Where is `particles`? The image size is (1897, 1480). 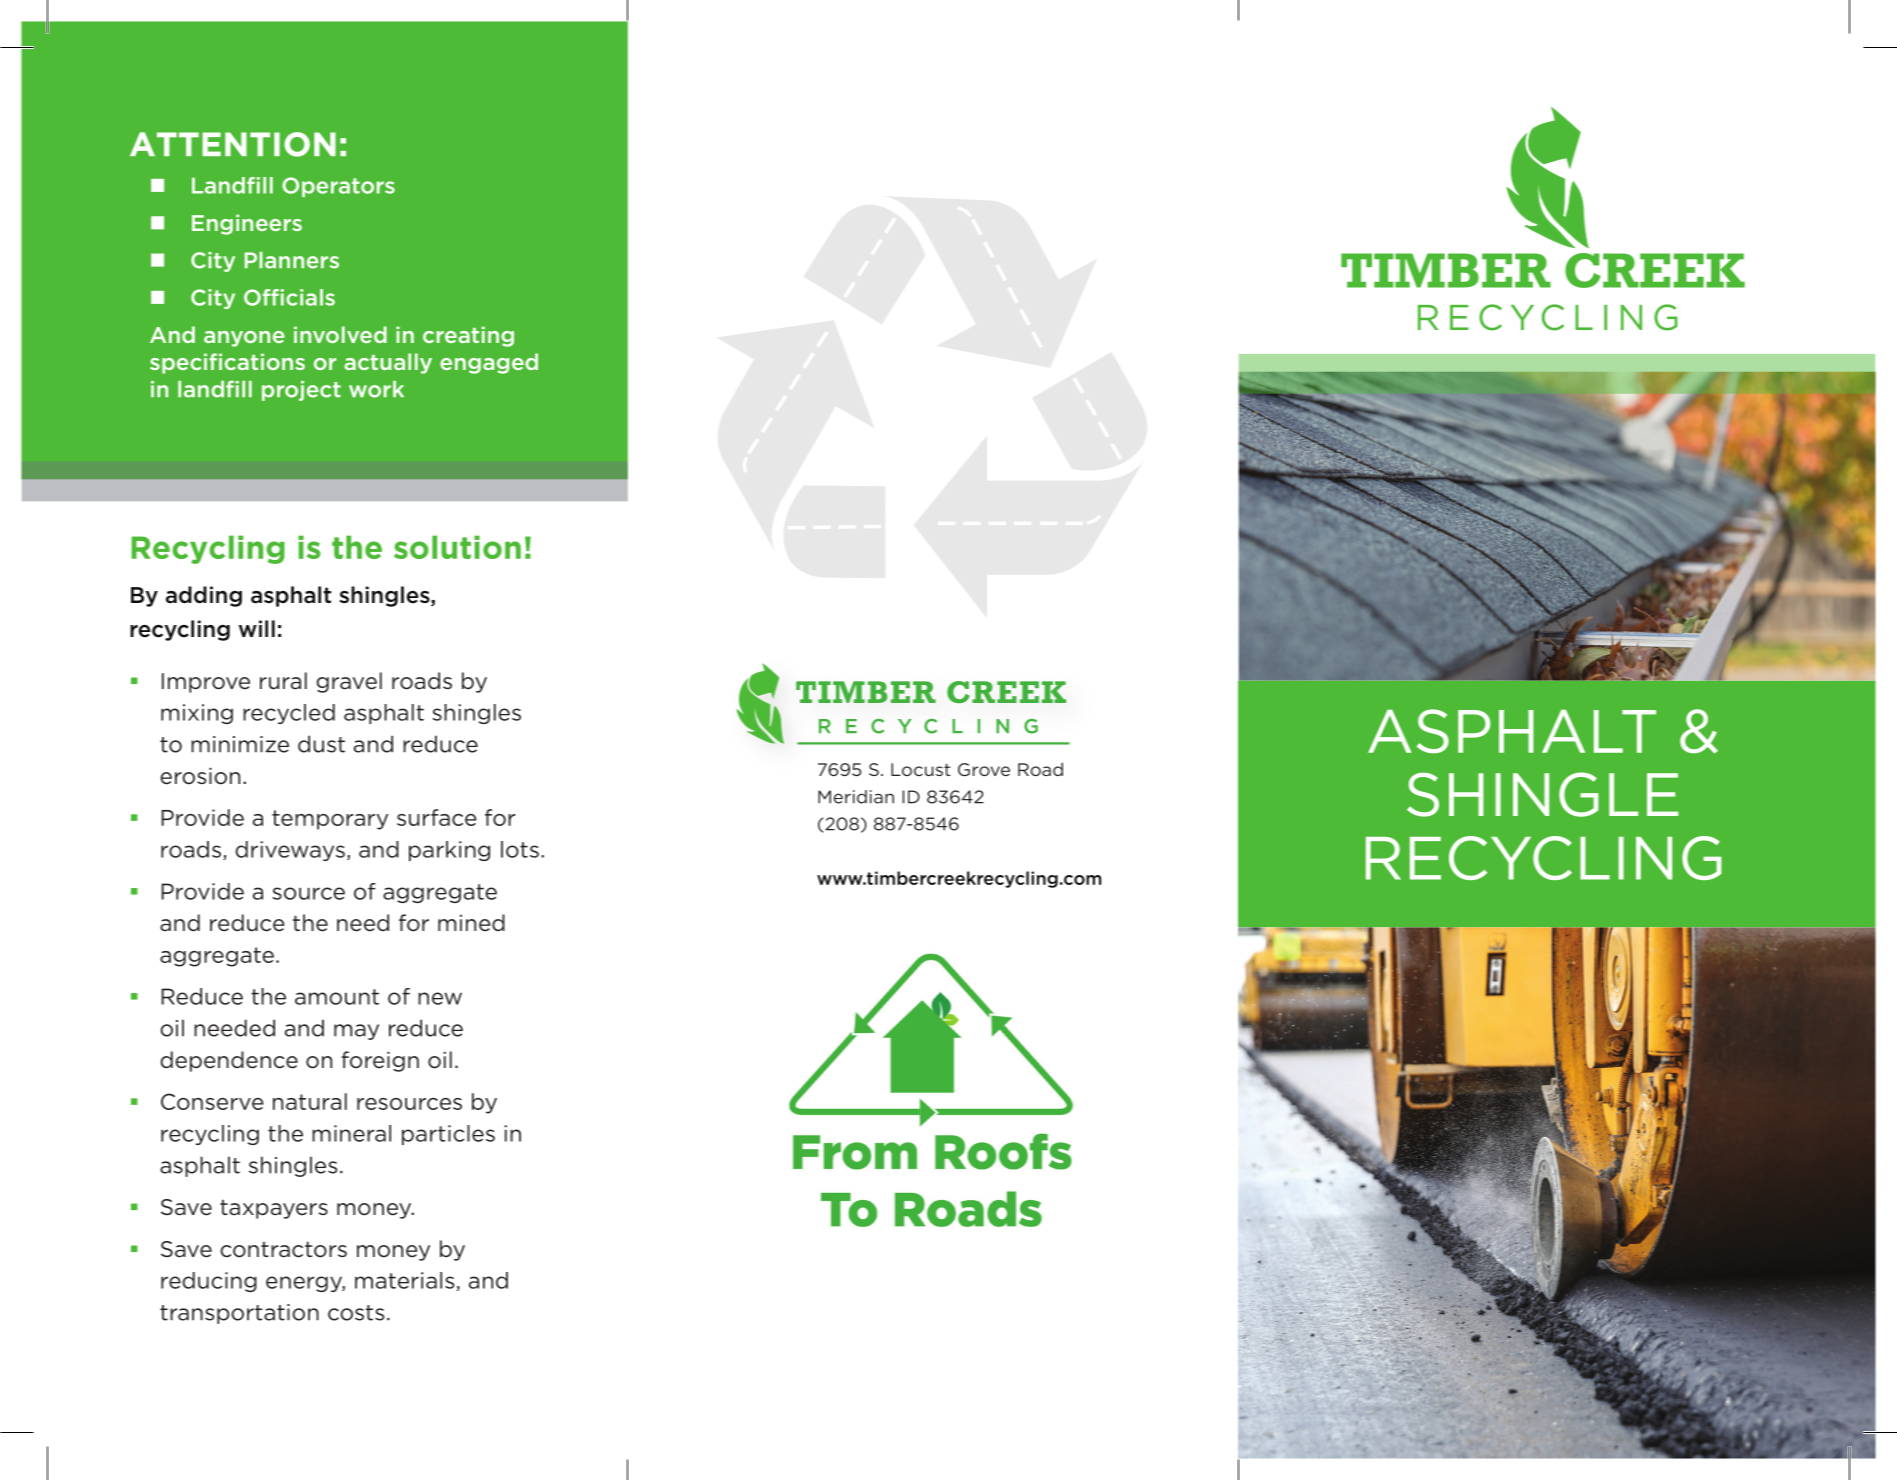
particles is located at coordinates (448, 1135).
